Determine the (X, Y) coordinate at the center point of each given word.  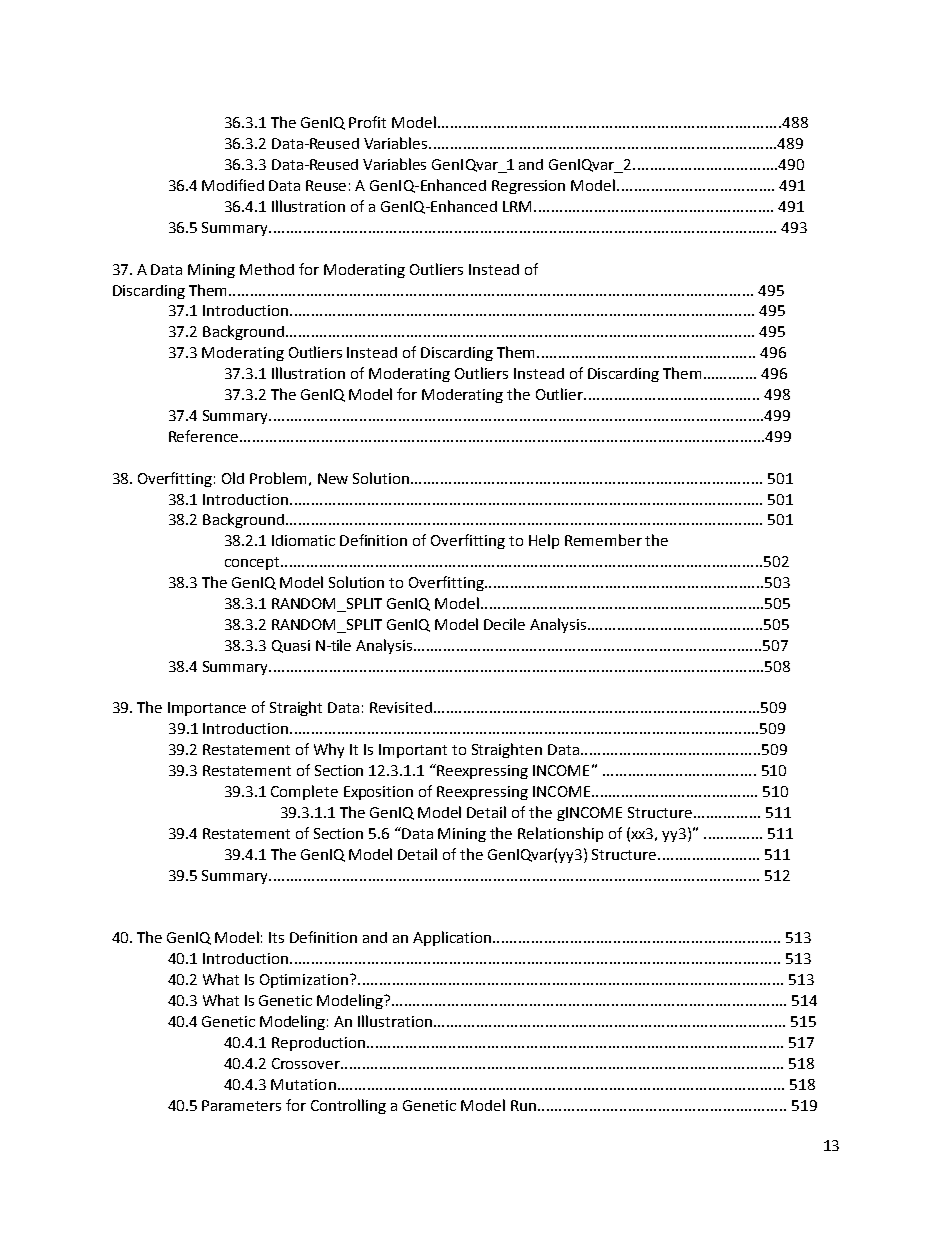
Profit (367, 122)
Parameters (241, 1105)
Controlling (348, 1106)
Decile (504, 624)
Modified (233, 185)
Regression (528, 187)
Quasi (291, 646)
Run (523, 1105)
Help (544, 541)
